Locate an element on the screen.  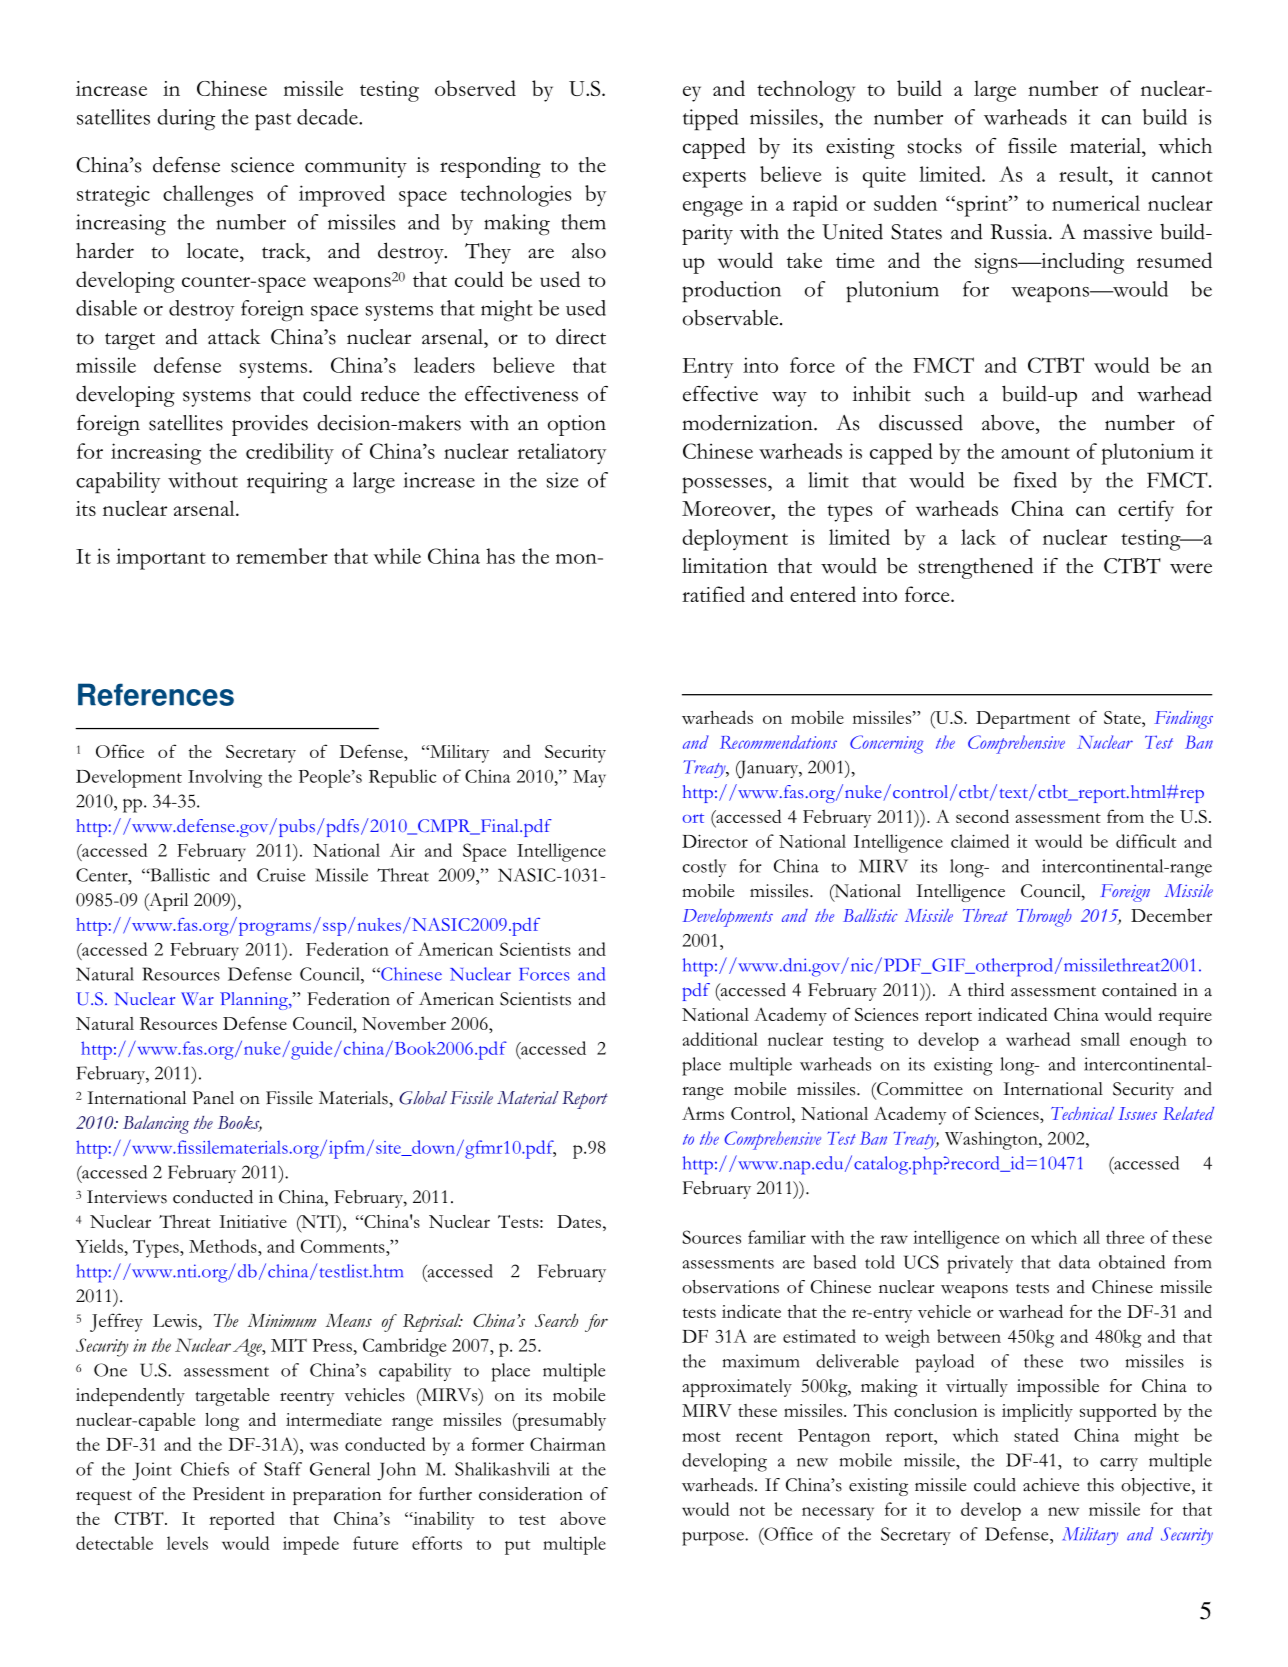
past is located at coordinates (273, 122).
